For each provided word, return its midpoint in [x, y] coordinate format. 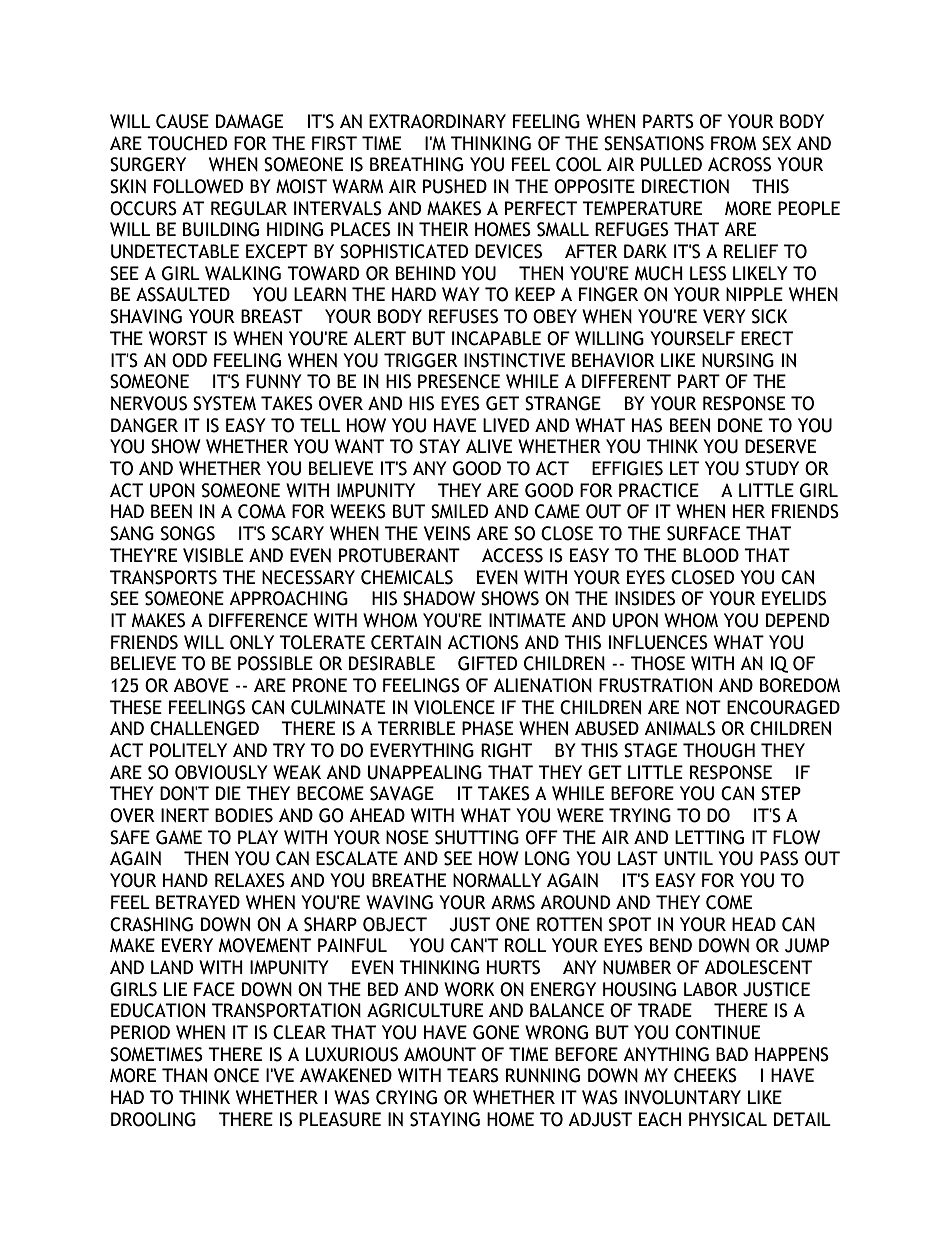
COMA [262, 511]
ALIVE [489, 446]
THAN [184, 1075]
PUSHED [455, 186]
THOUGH [719, 750]
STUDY [772, 468]
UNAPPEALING [425, 772]
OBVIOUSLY [221, 772]
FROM [733, 143]
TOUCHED [187, 143]
